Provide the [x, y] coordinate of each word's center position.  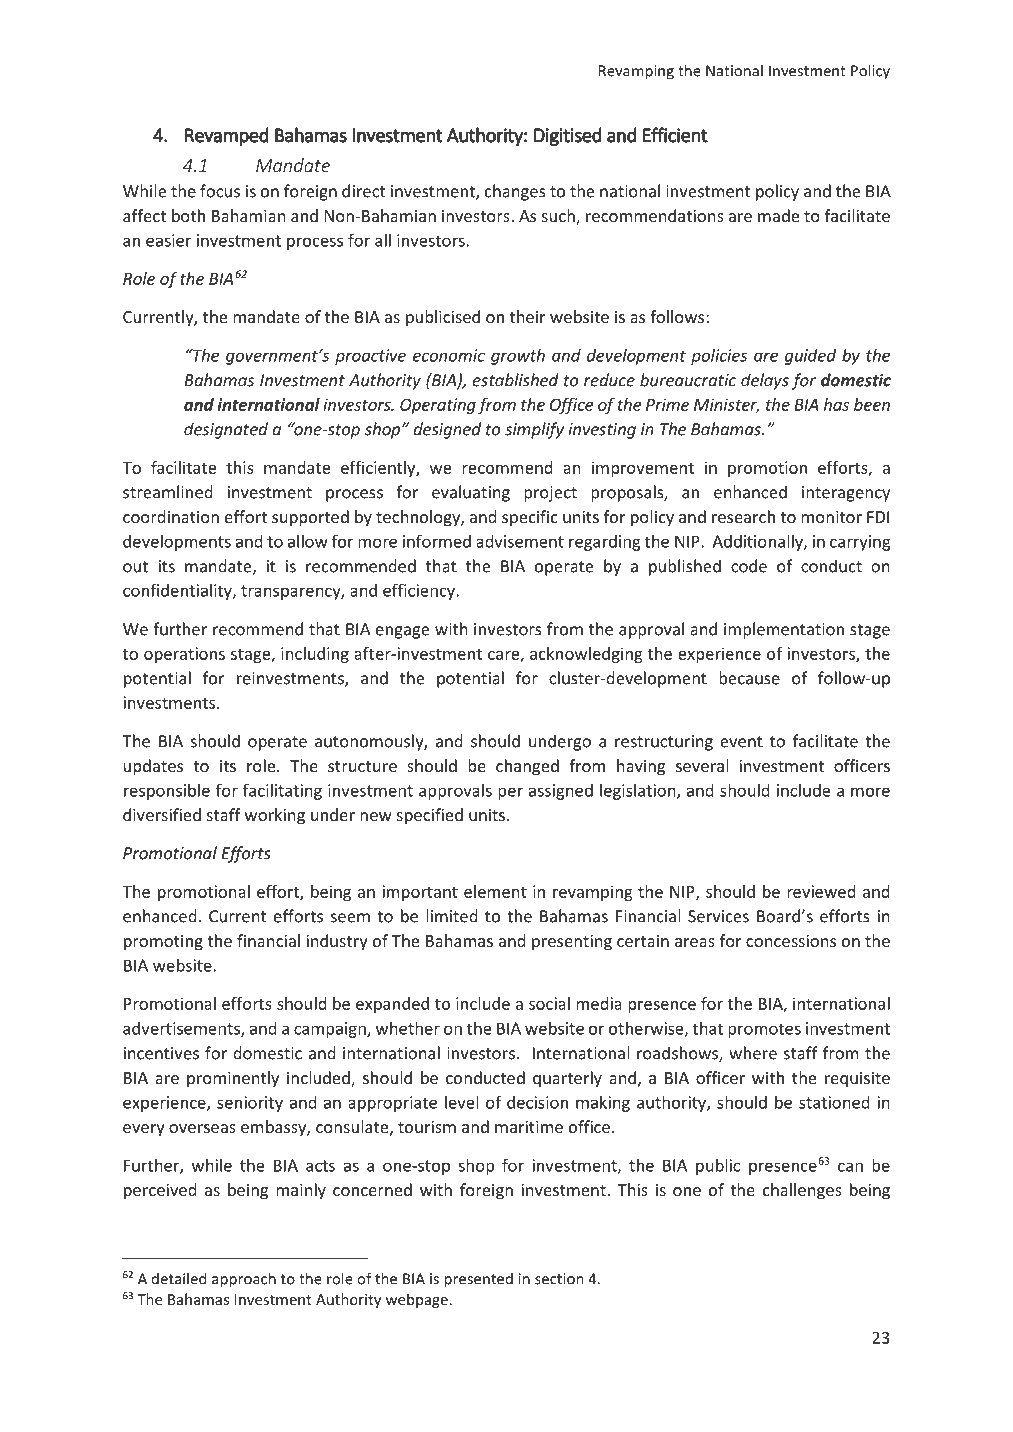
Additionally [758, 542]
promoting [163, 943]
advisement [520, 541]
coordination [171, 516]
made [778, 215]
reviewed [821, 891]
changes [515, 192]
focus [220, 191]
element [495, 891]
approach [244, 1280]
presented [478, 1280]
